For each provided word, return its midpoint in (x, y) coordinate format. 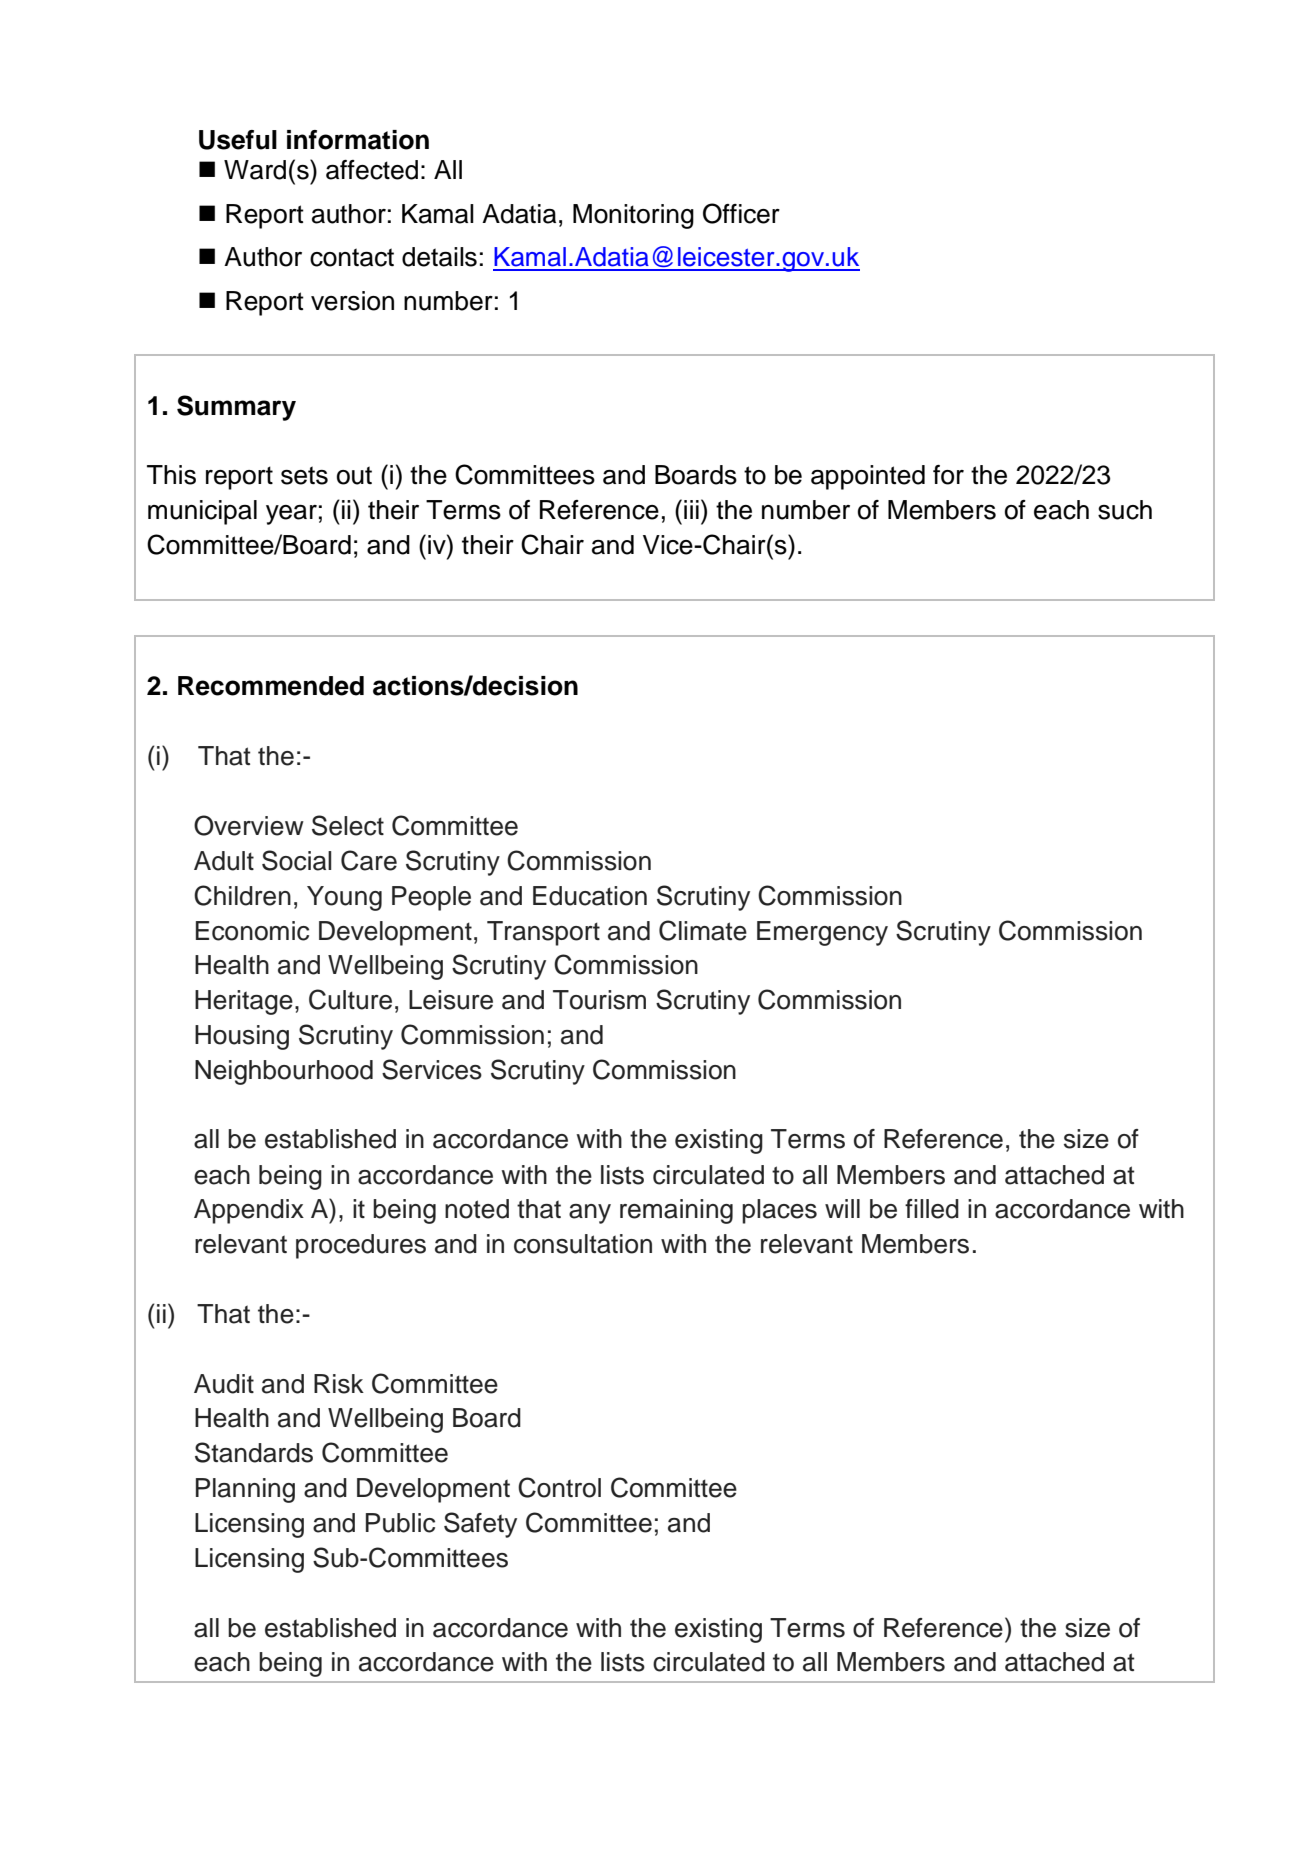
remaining (676, 1211)
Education (590, 896)
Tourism (599, 1000)
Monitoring (633, 216)
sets (304, 475)
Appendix (249, 1211)
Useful (238, 140)
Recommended (271, 686)
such (1125, 510)
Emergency (822, 933)
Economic (252, 931)
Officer (741, 213)
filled (932, 1209)
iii (691, 509)
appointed (868, 477)
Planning (245, 1490)
